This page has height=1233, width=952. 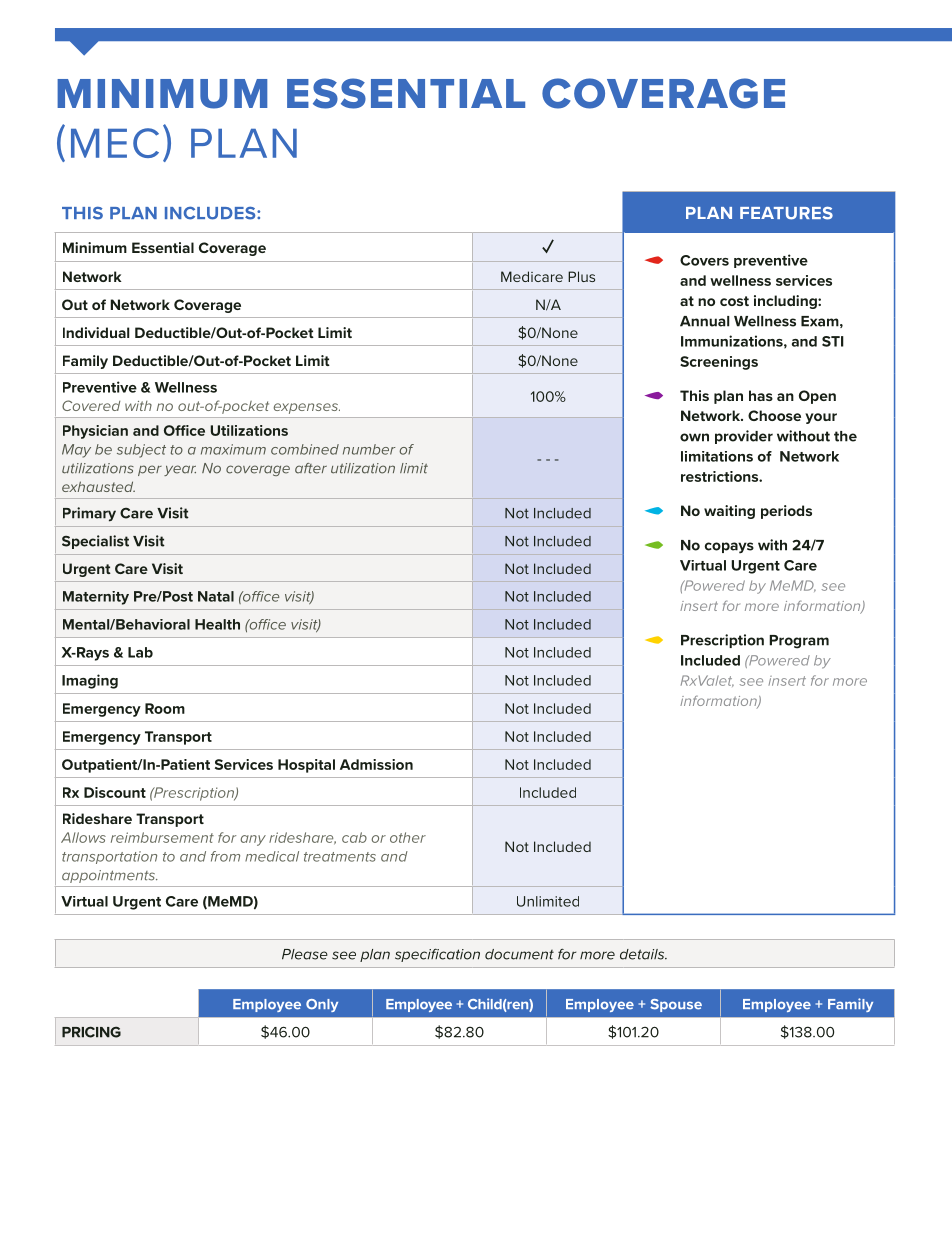 I want to click on FEATURES, so click(x=786, y=213).
